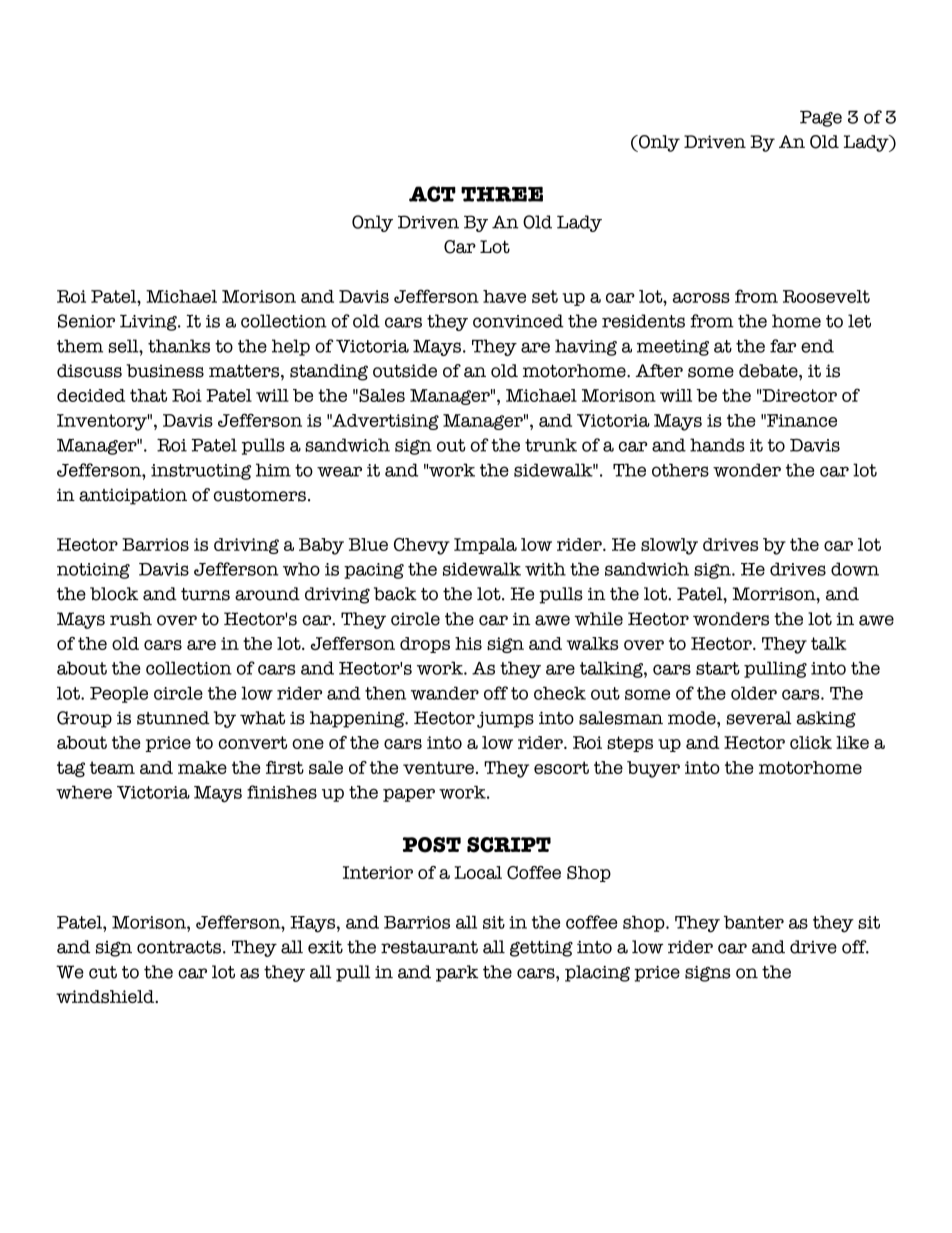 The image size is (952, 1233). Describe the element at coordinates (754, 922) in the page. I see `banter` at that location.
